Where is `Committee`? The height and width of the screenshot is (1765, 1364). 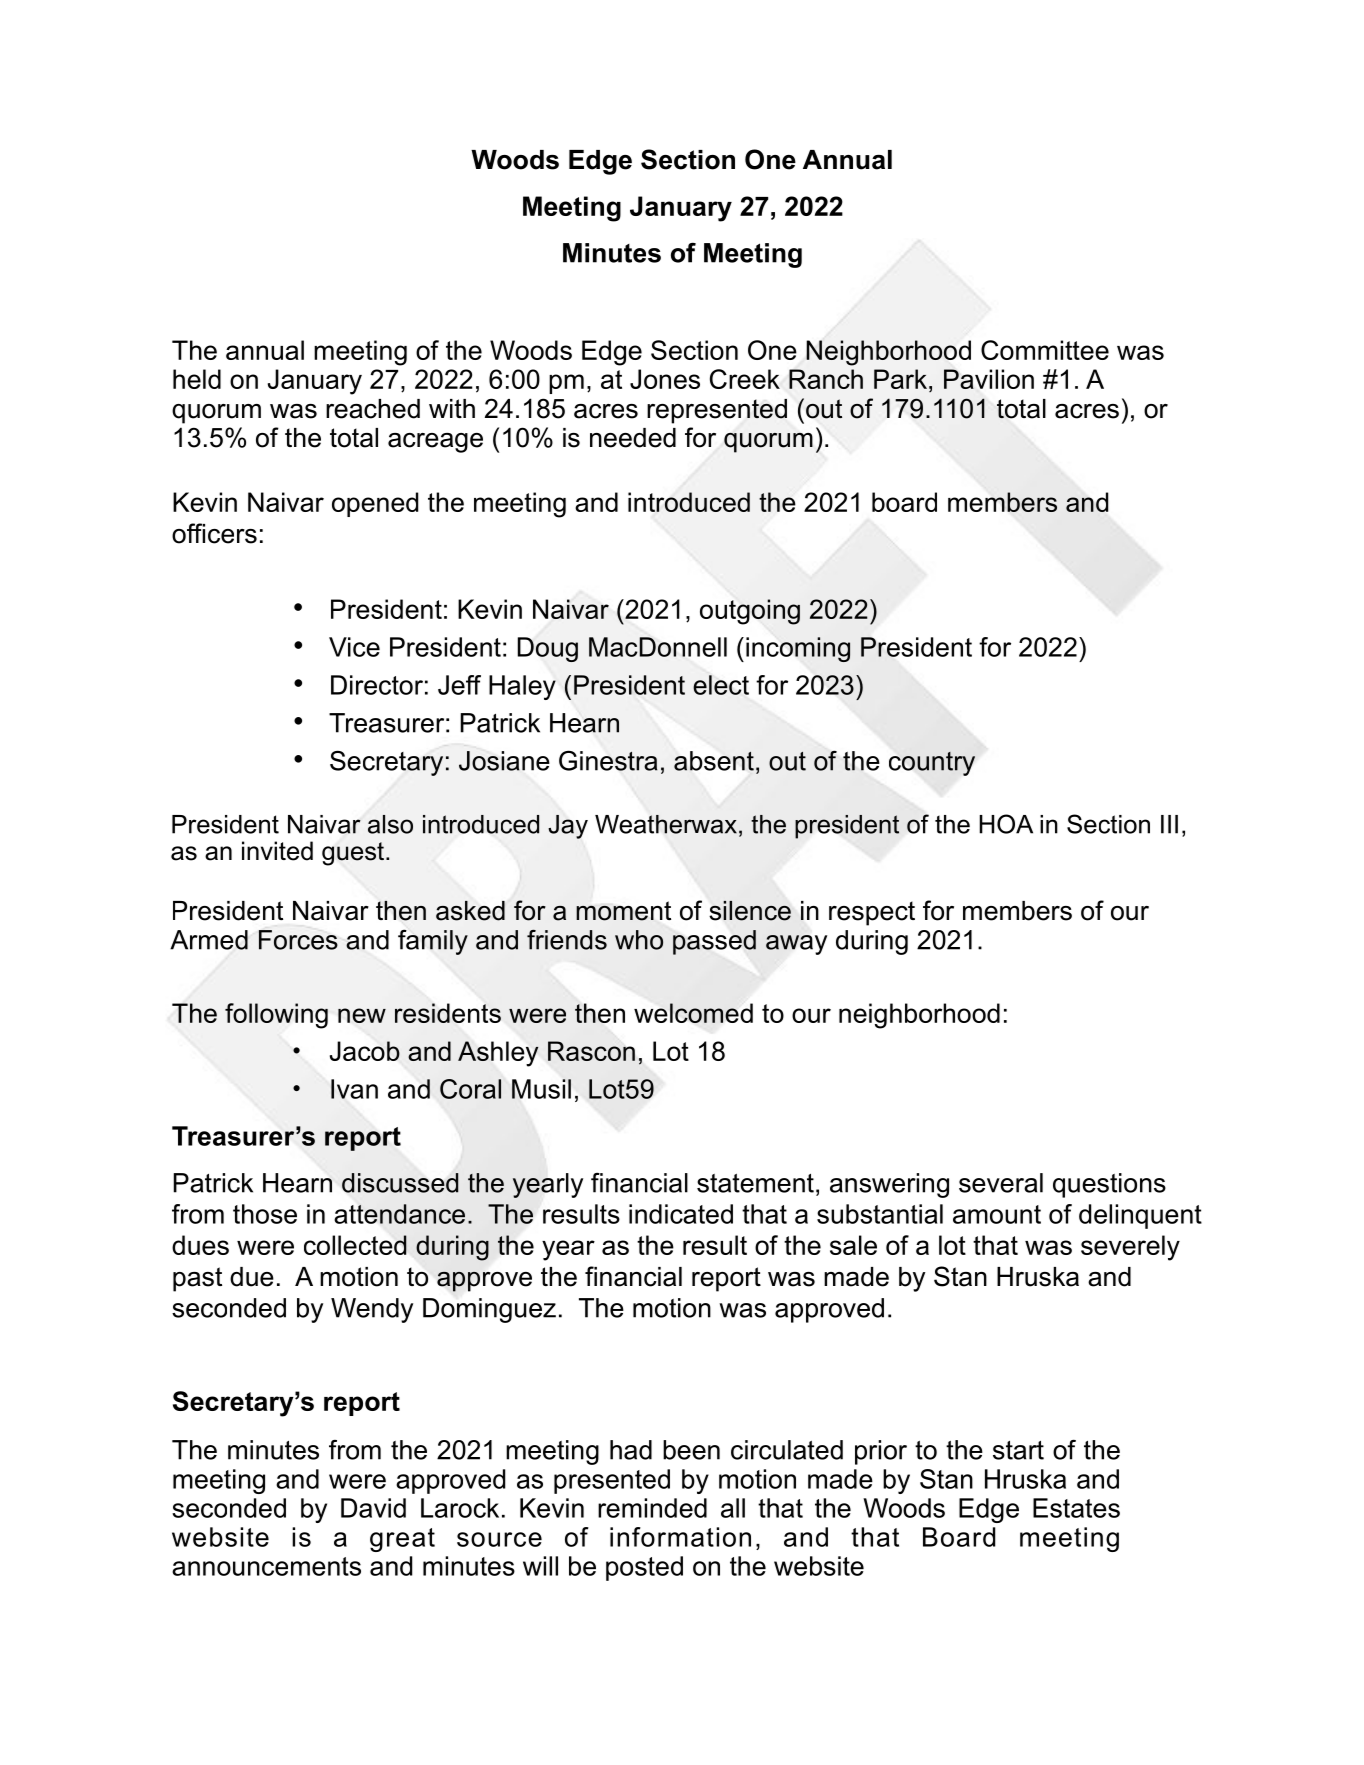
Committee is located at coordinates (1045, 350).
